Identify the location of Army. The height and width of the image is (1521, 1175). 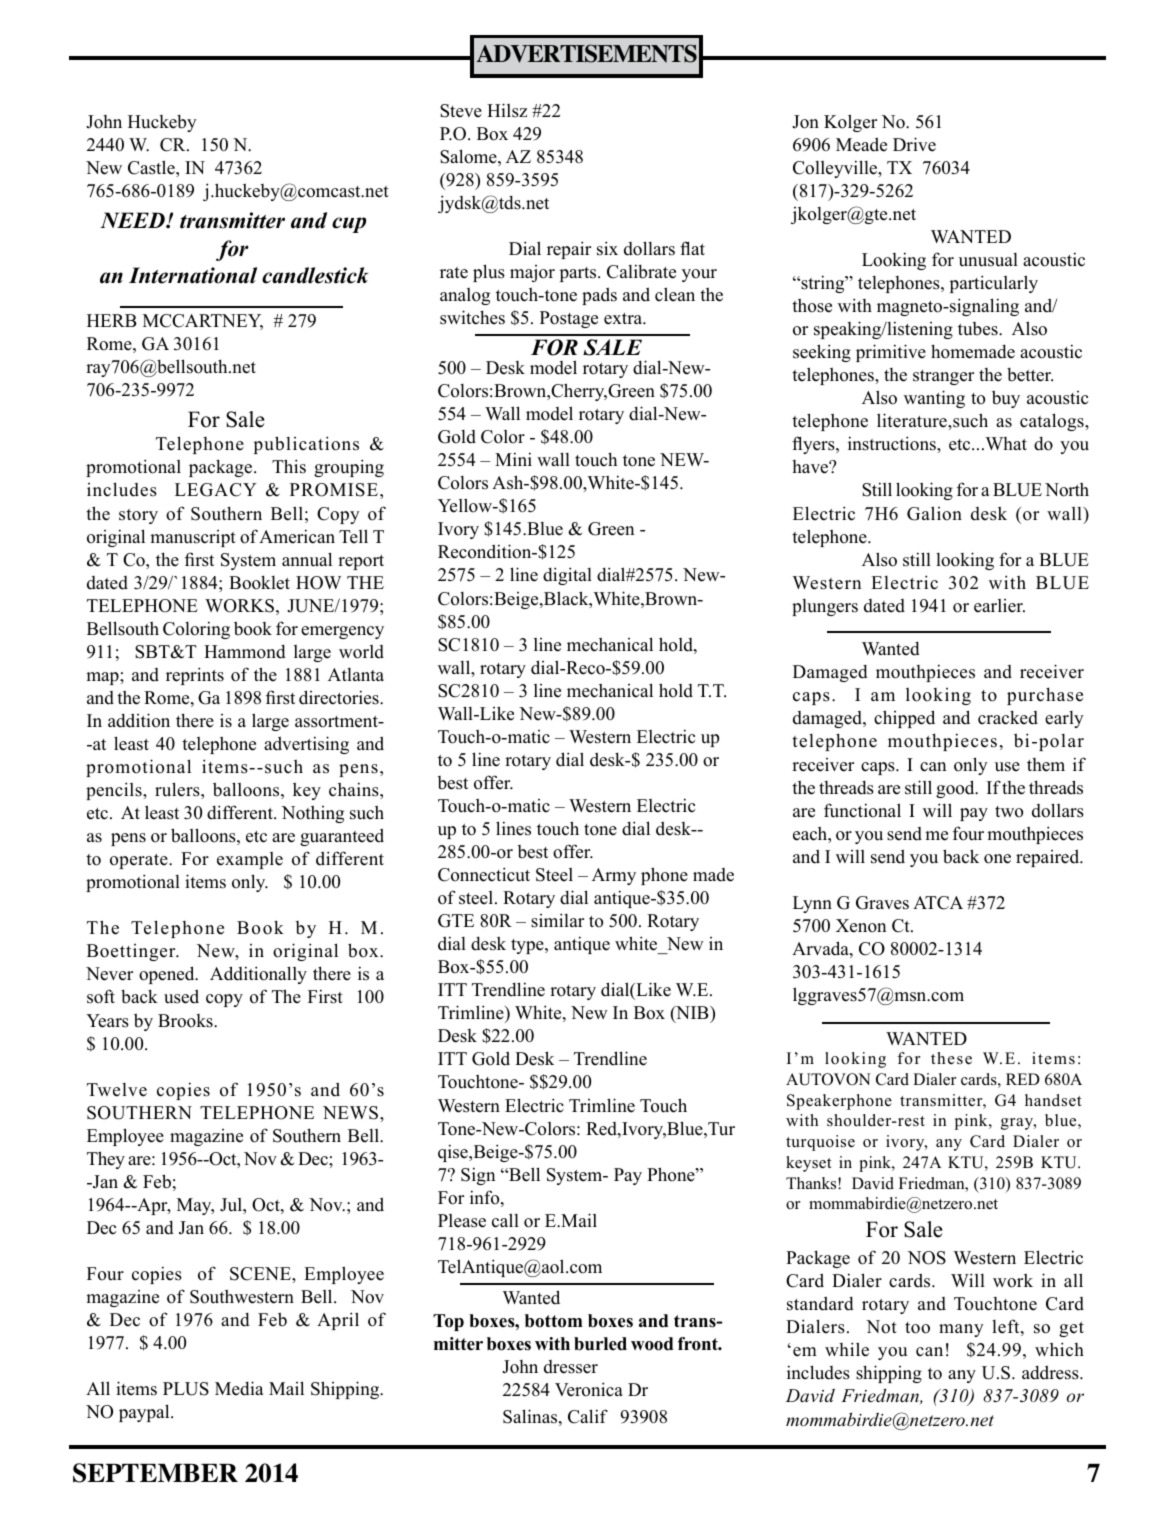
(614, 876).
